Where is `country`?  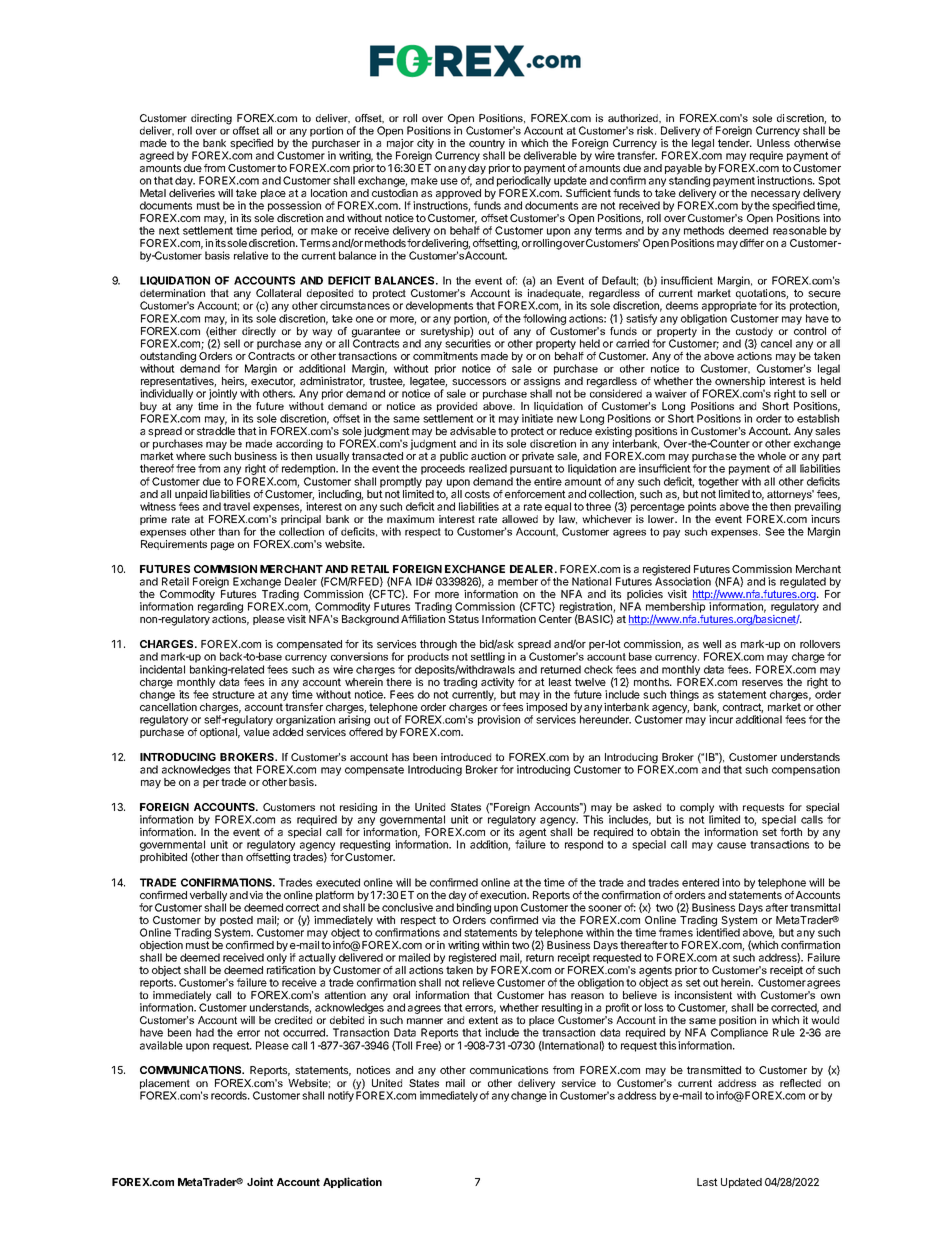 country is located at coordinates (487, 145).
